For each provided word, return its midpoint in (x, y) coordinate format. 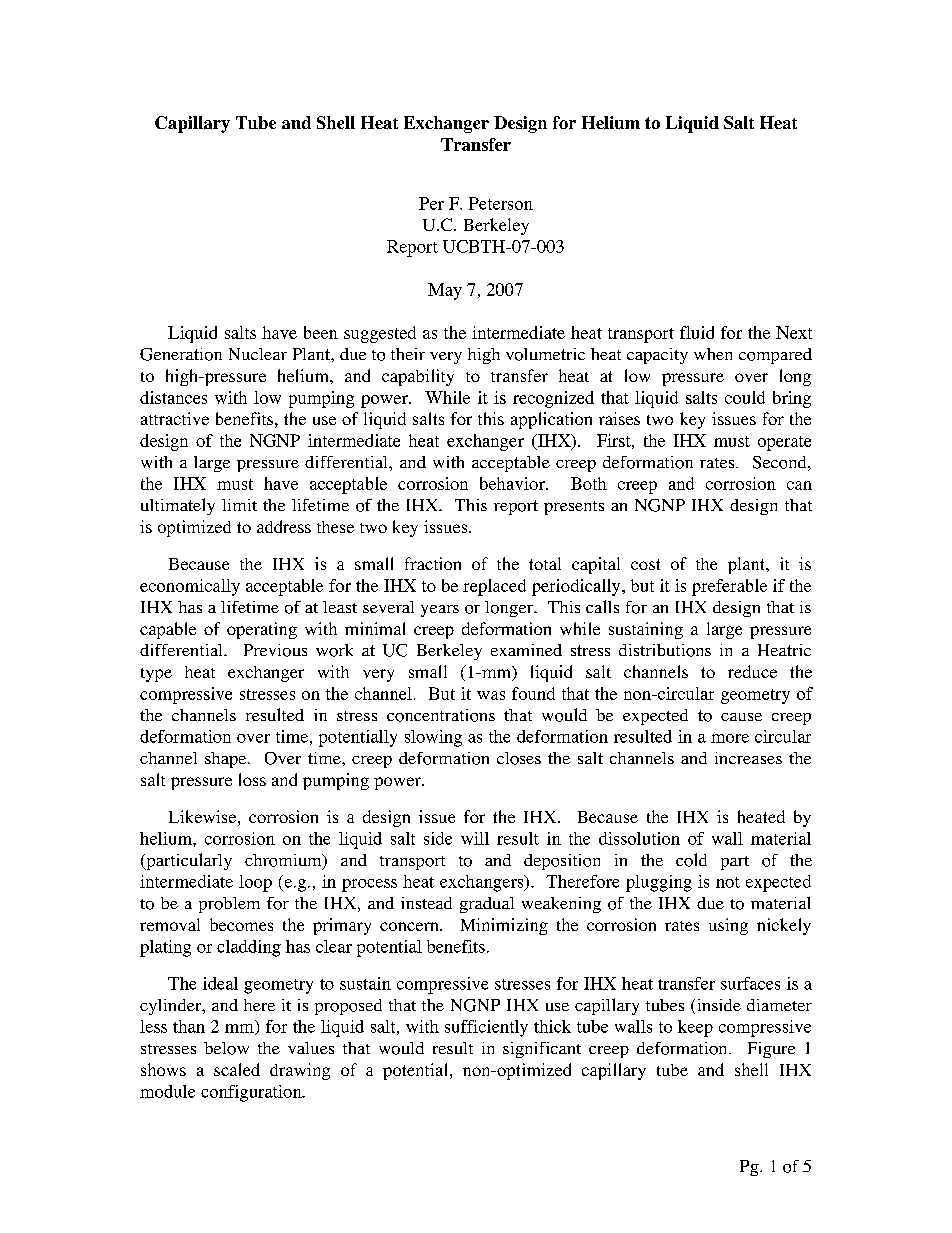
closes (519, 758)
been (321, 332)
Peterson (501, 203)
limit (239, 505)
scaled (237, 1069)
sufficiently (486, 1028)
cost (645, 564)
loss (252, 779)
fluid (697, 332)
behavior (513, 483)
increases (748, 758)
